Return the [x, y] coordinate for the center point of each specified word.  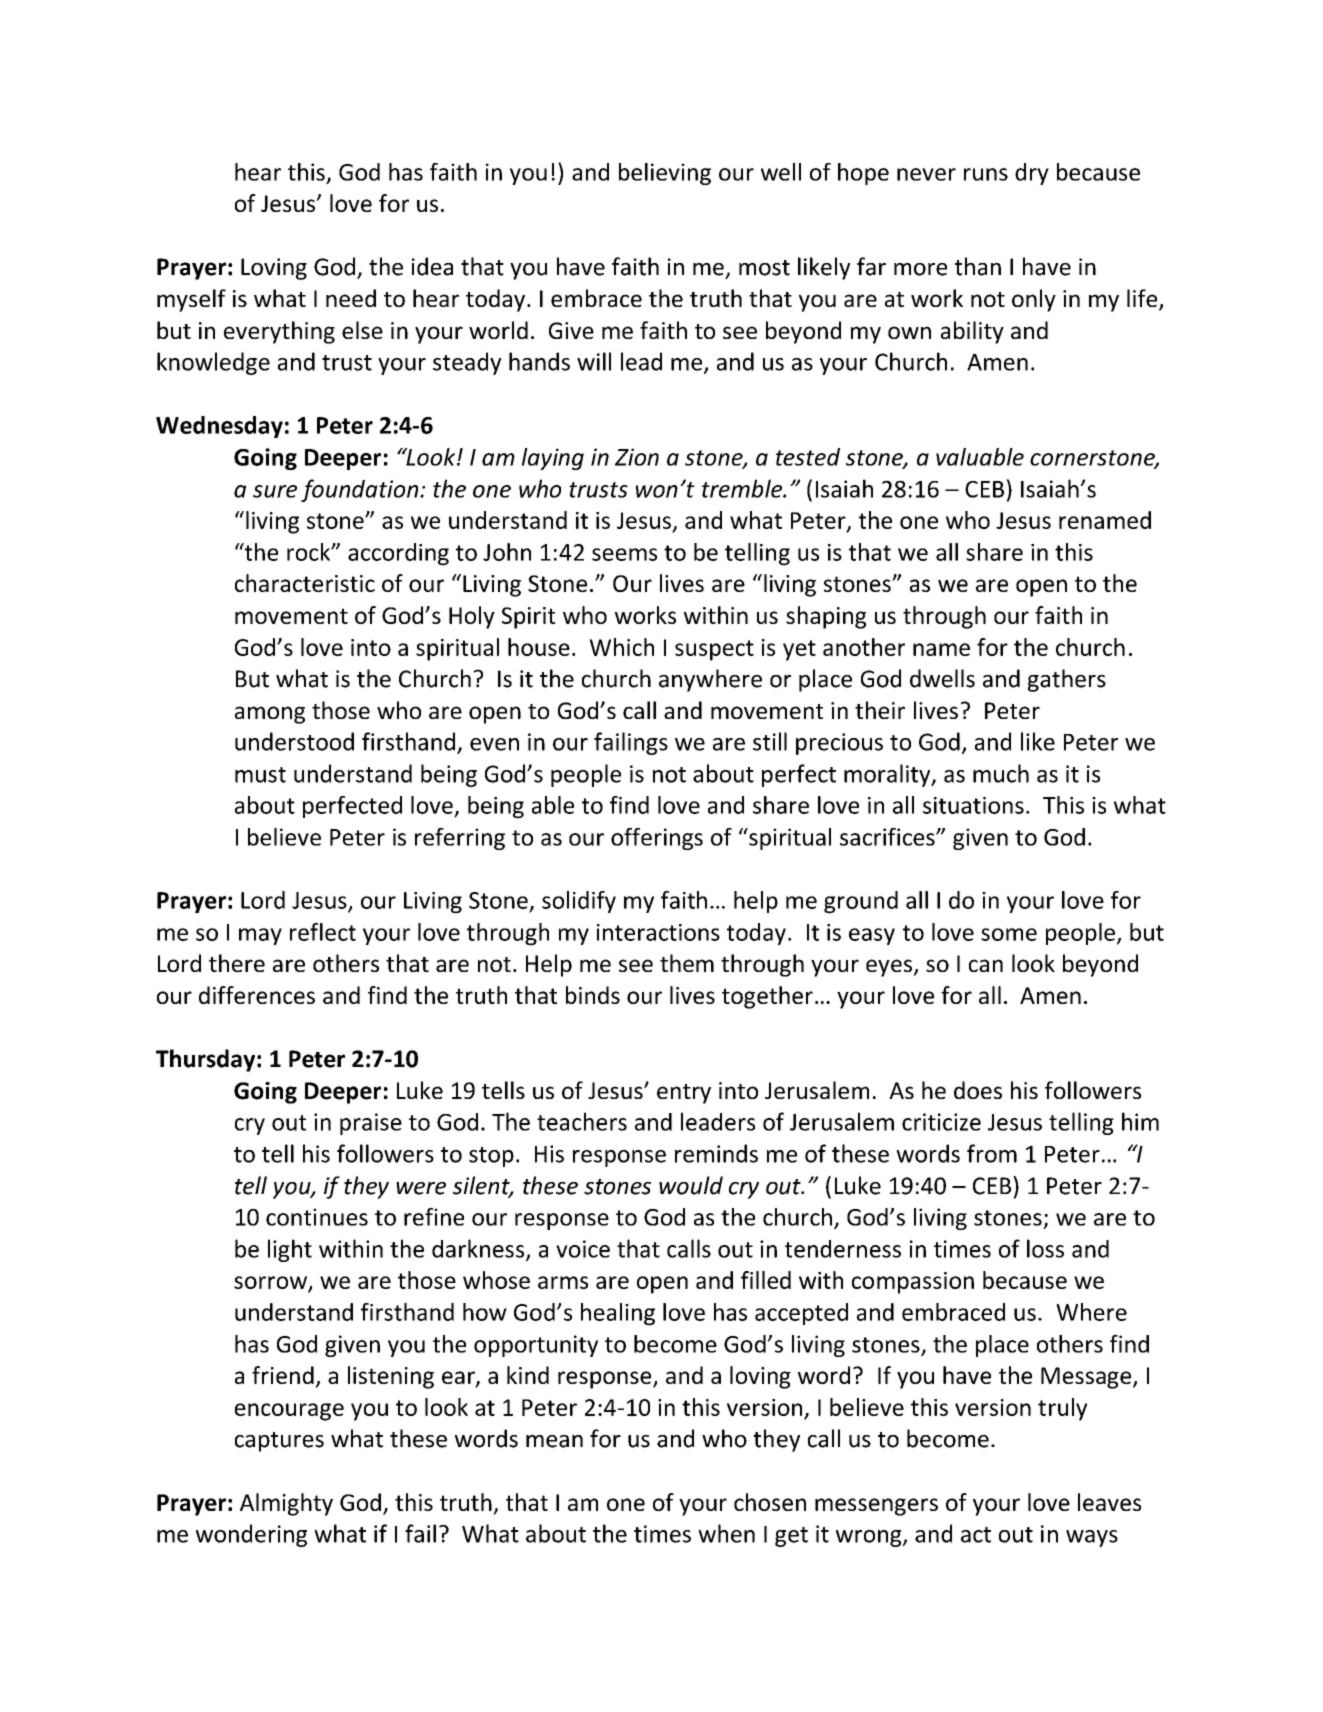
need [351, 298]
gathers [1067, 680]
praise [371, 1124]
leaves [1109, 1502]
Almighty [286, 1504]
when [726, 1533]
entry [684, 1094]
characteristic [305, 583]
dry [1032, 174]
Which [621, 647]
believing [665, 174]
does [978, 1090]
